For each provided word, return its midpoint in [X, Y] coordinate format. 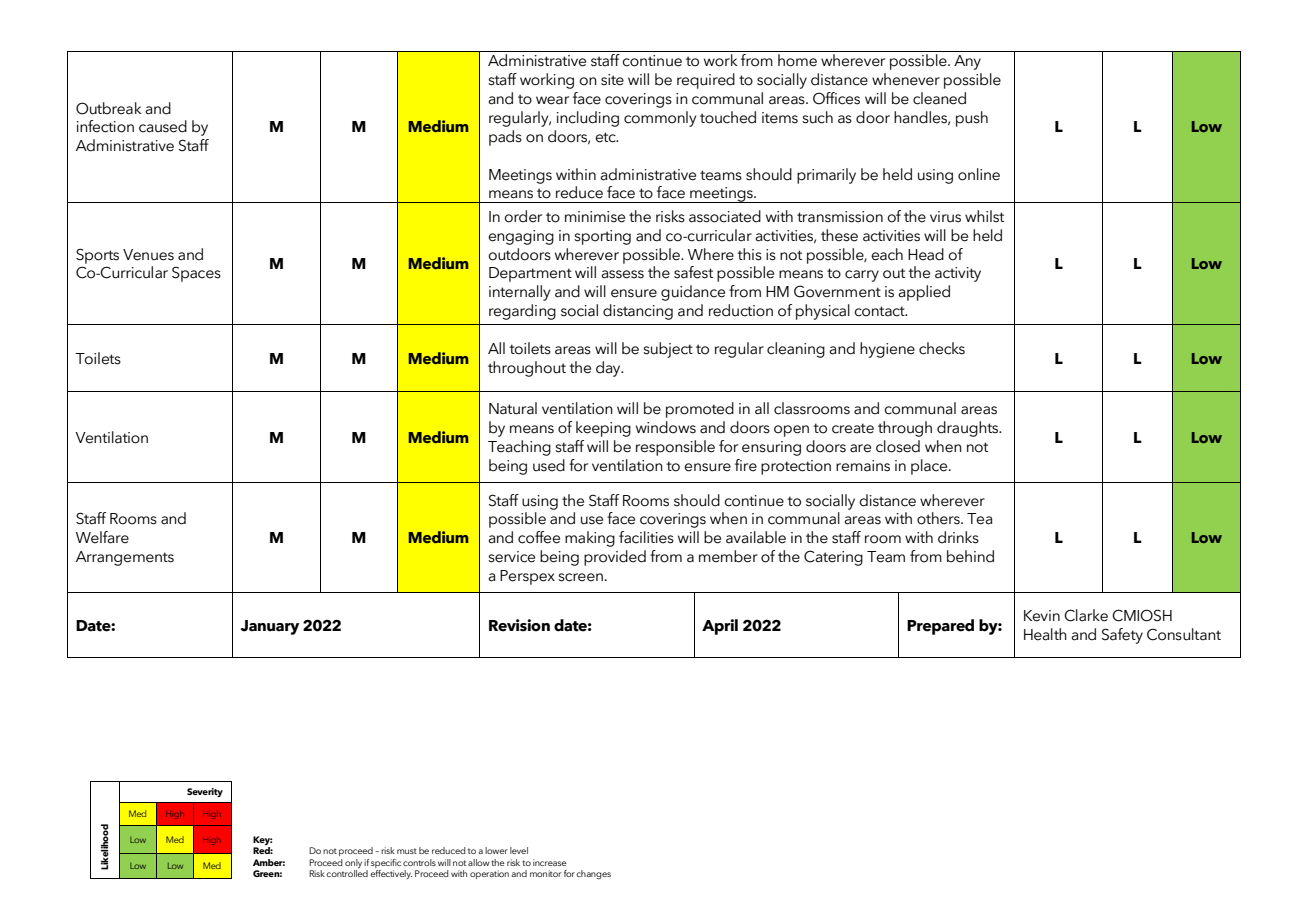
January [270, 627]
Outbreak [109, 108]
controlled [347, 873]
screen [580, 577]
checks [942, 348]
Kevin [1042, 616]
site [612, 80]
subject [668, 350]
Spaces [196, 274]
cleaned [939, 98]
